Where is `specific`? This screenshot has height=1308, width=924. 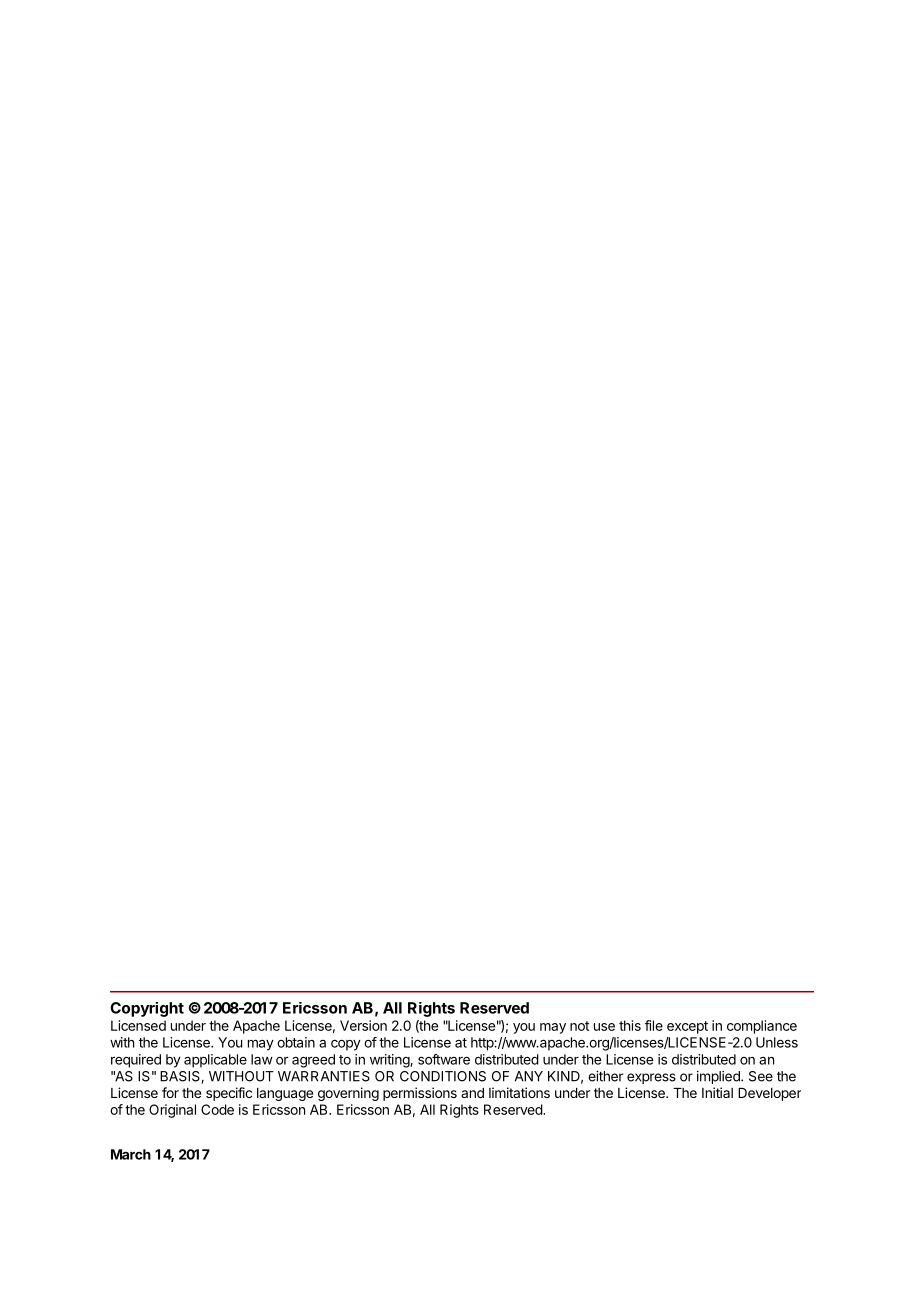
specific is located at coordinates (229, 1094).
